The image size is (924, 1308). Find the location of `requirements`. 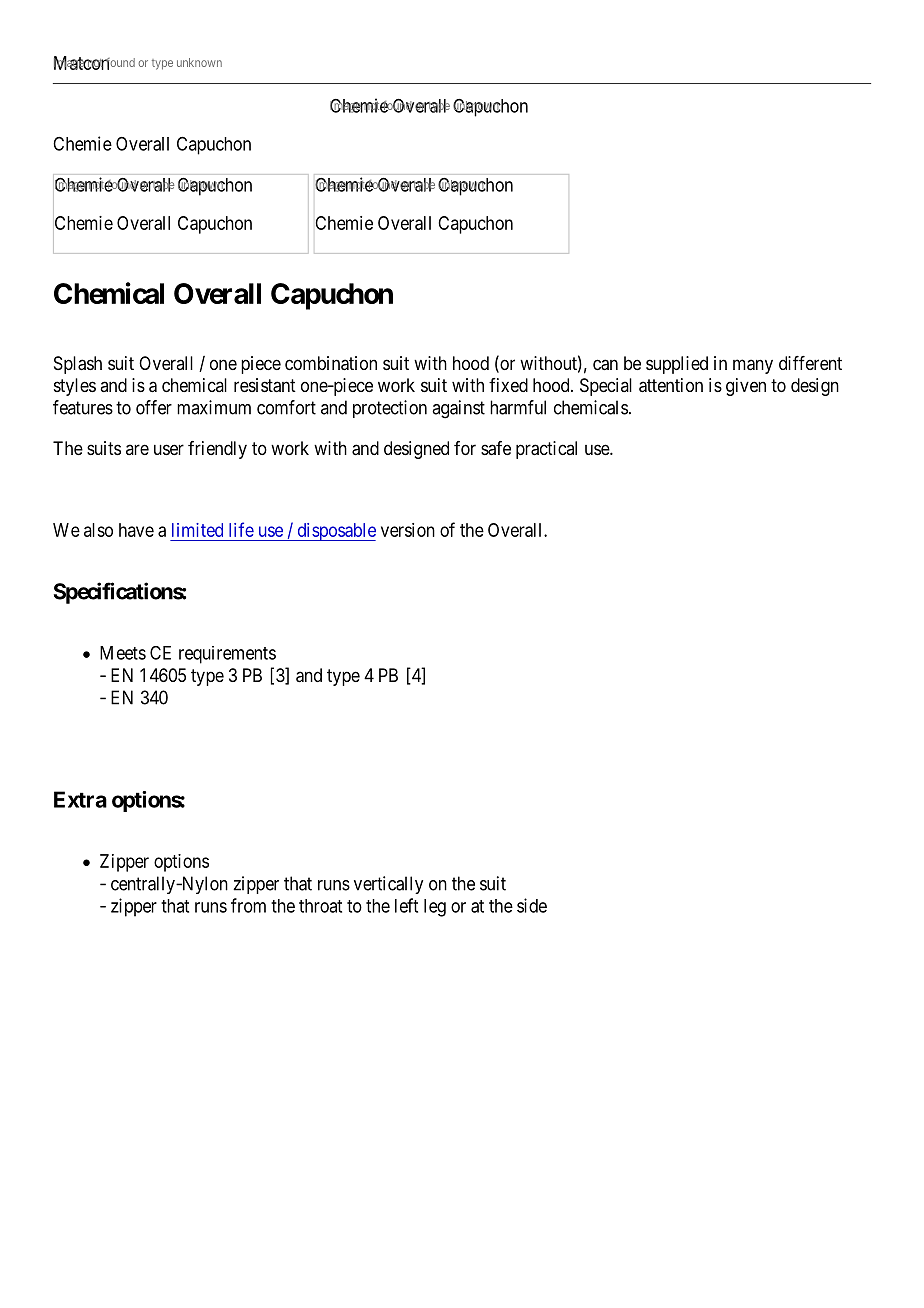

requirements is located at coordinates (227, 655).
